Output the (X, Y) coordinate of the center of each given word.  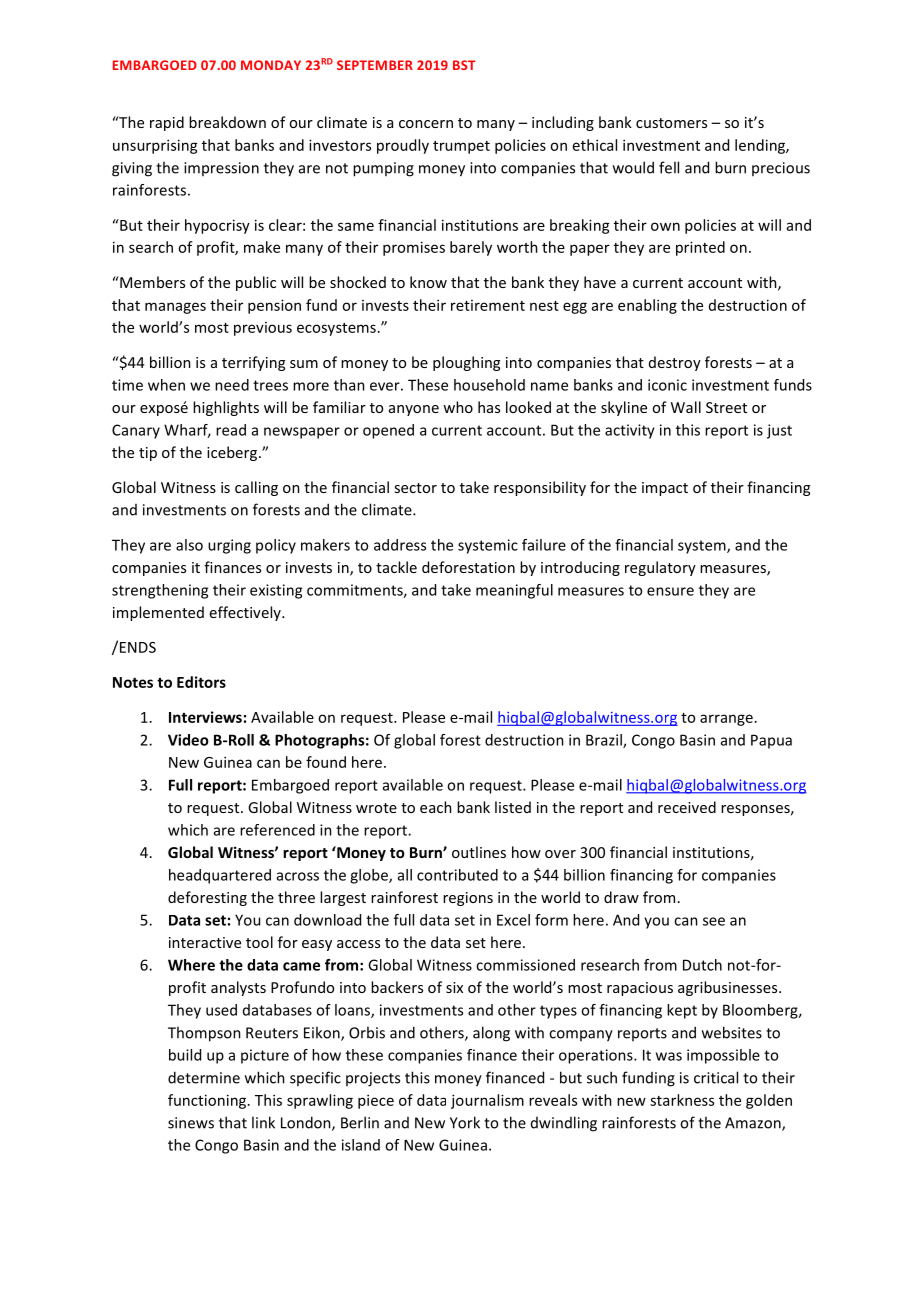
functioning (208, 1101)
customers (671, 123)
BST (464, 65)
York (465, 1122)
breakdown (227, 122)
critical (716, 1077)
